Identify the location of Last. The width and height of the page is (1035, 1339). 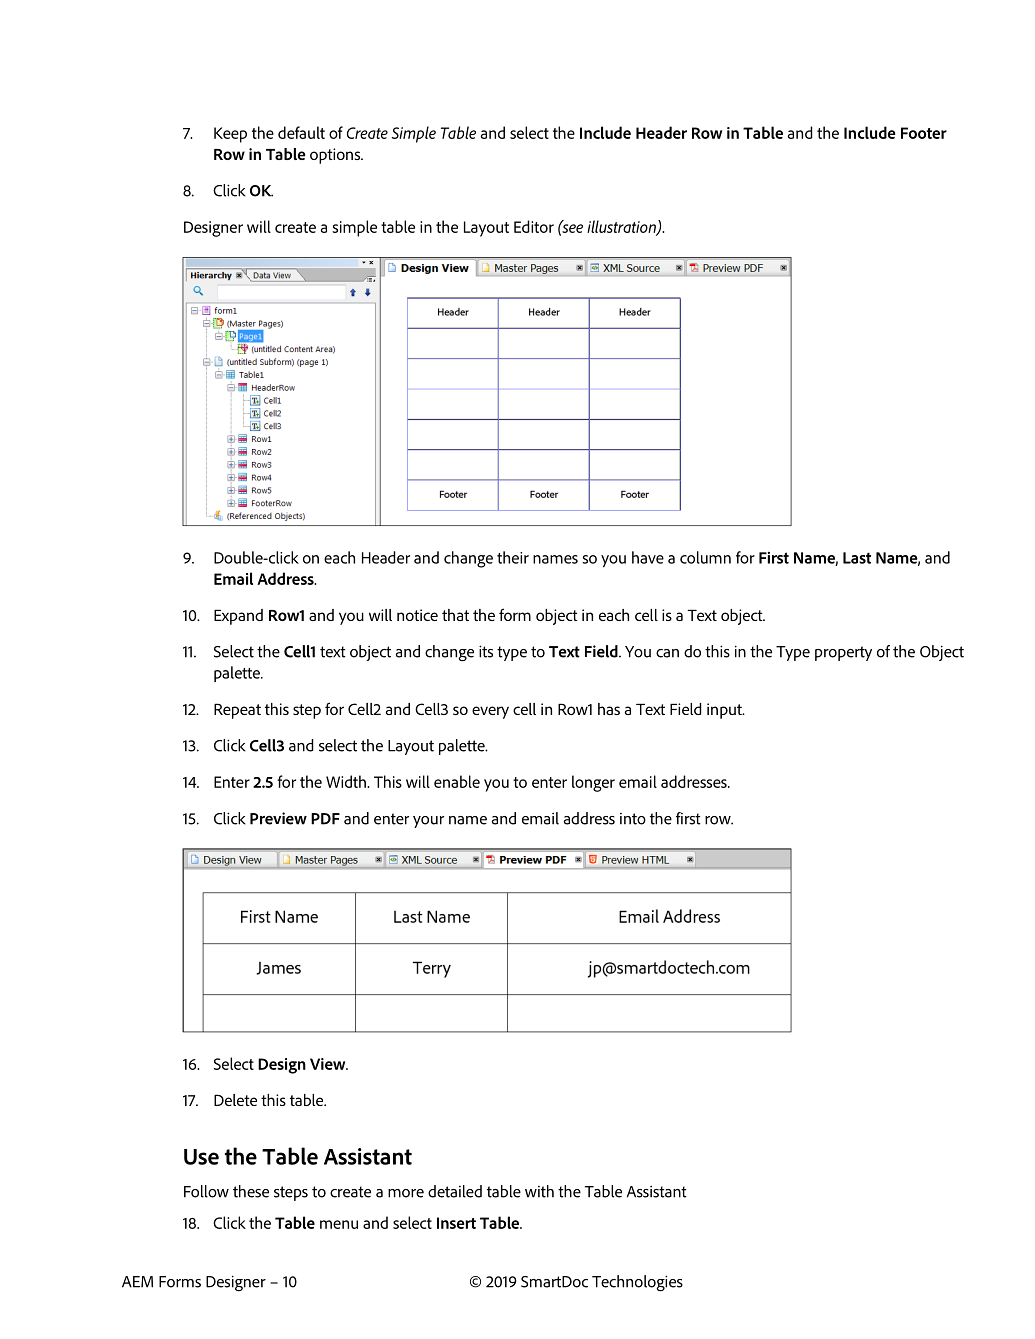
(857, 558).
